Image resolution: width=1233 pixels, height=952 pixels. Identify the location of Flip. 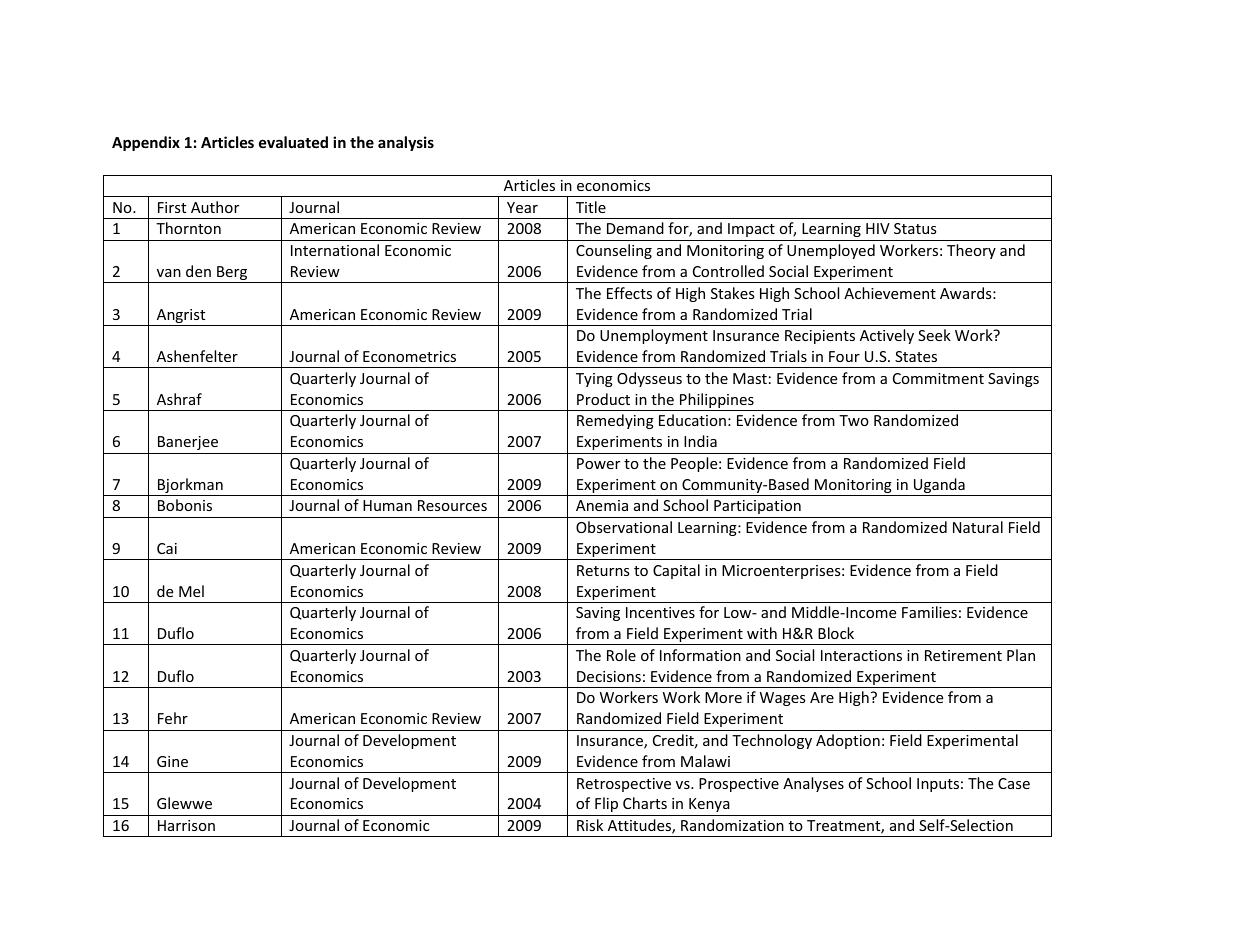
(606, 804).
